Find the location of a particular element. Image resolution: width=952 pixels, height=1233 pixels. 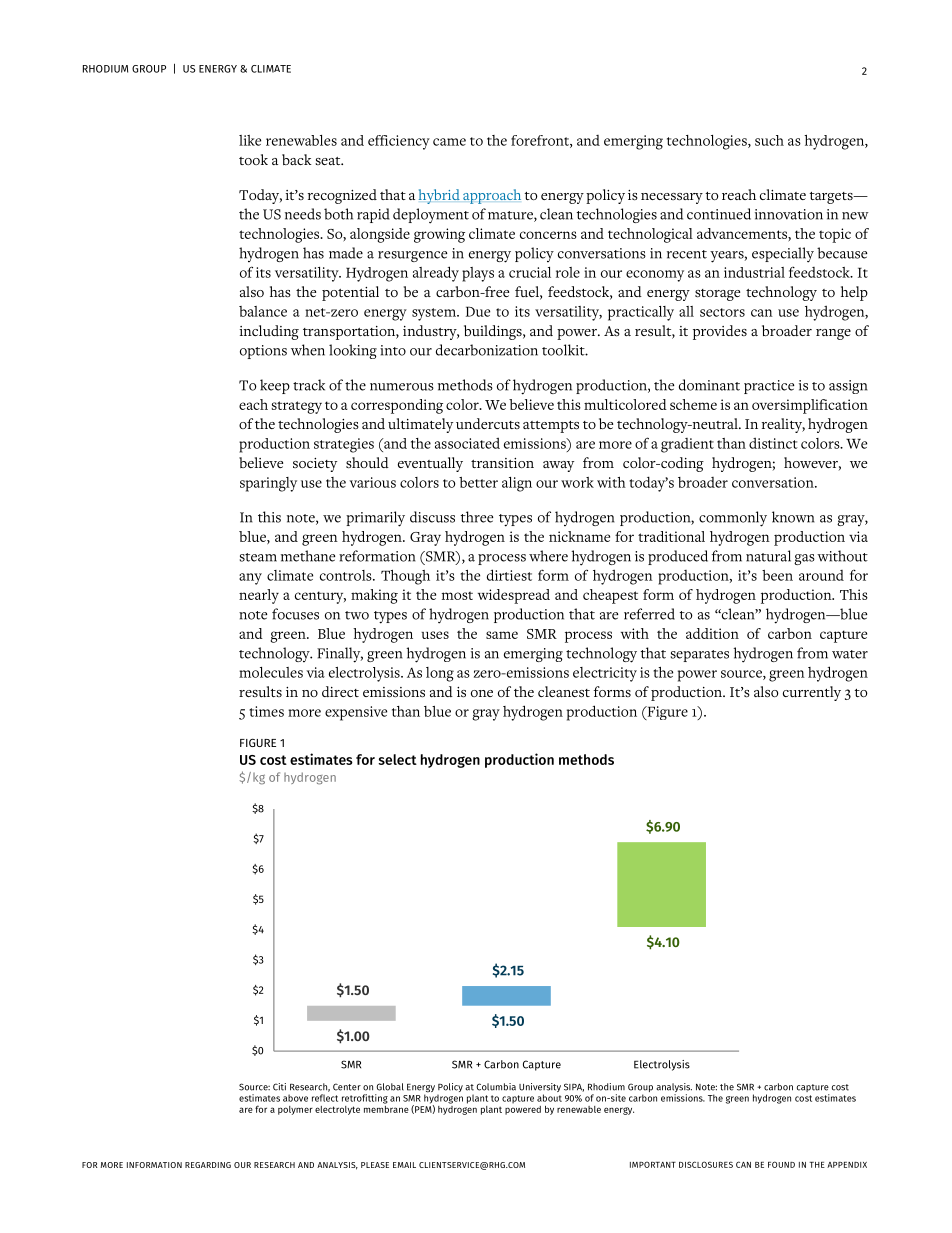

currently is located at coordinates (812, 693).
